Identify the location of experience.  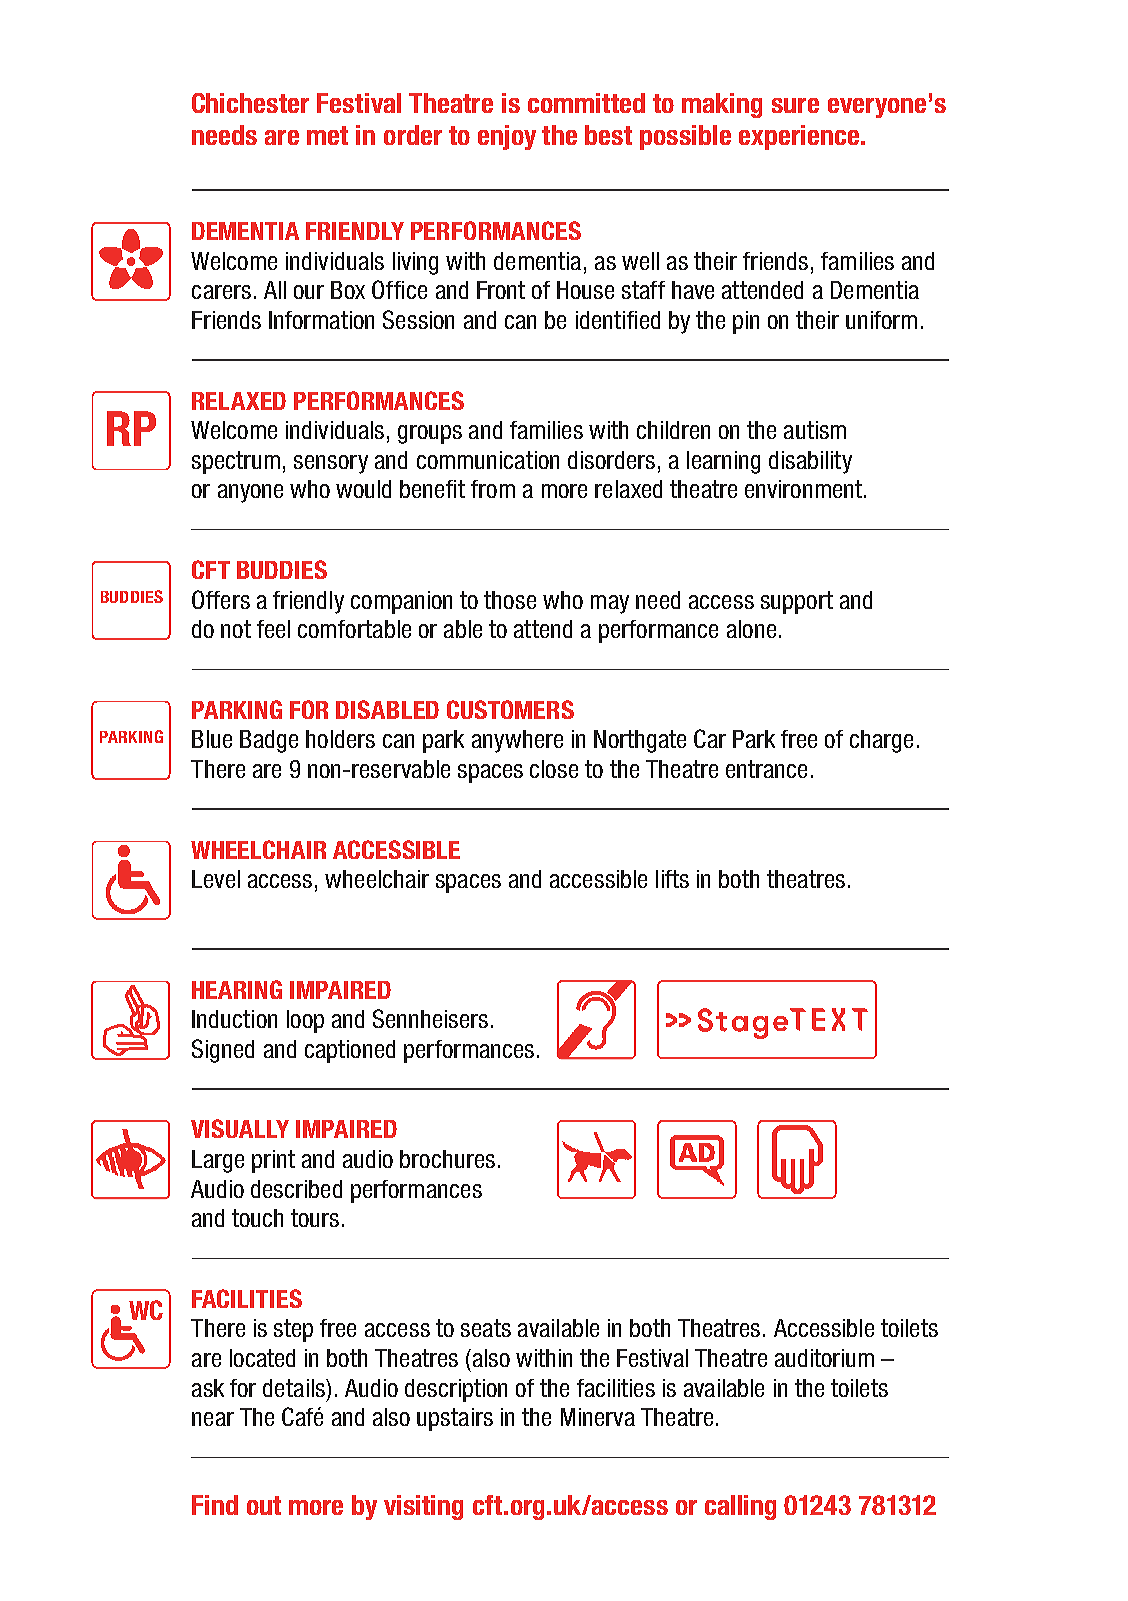
(800, 137).
